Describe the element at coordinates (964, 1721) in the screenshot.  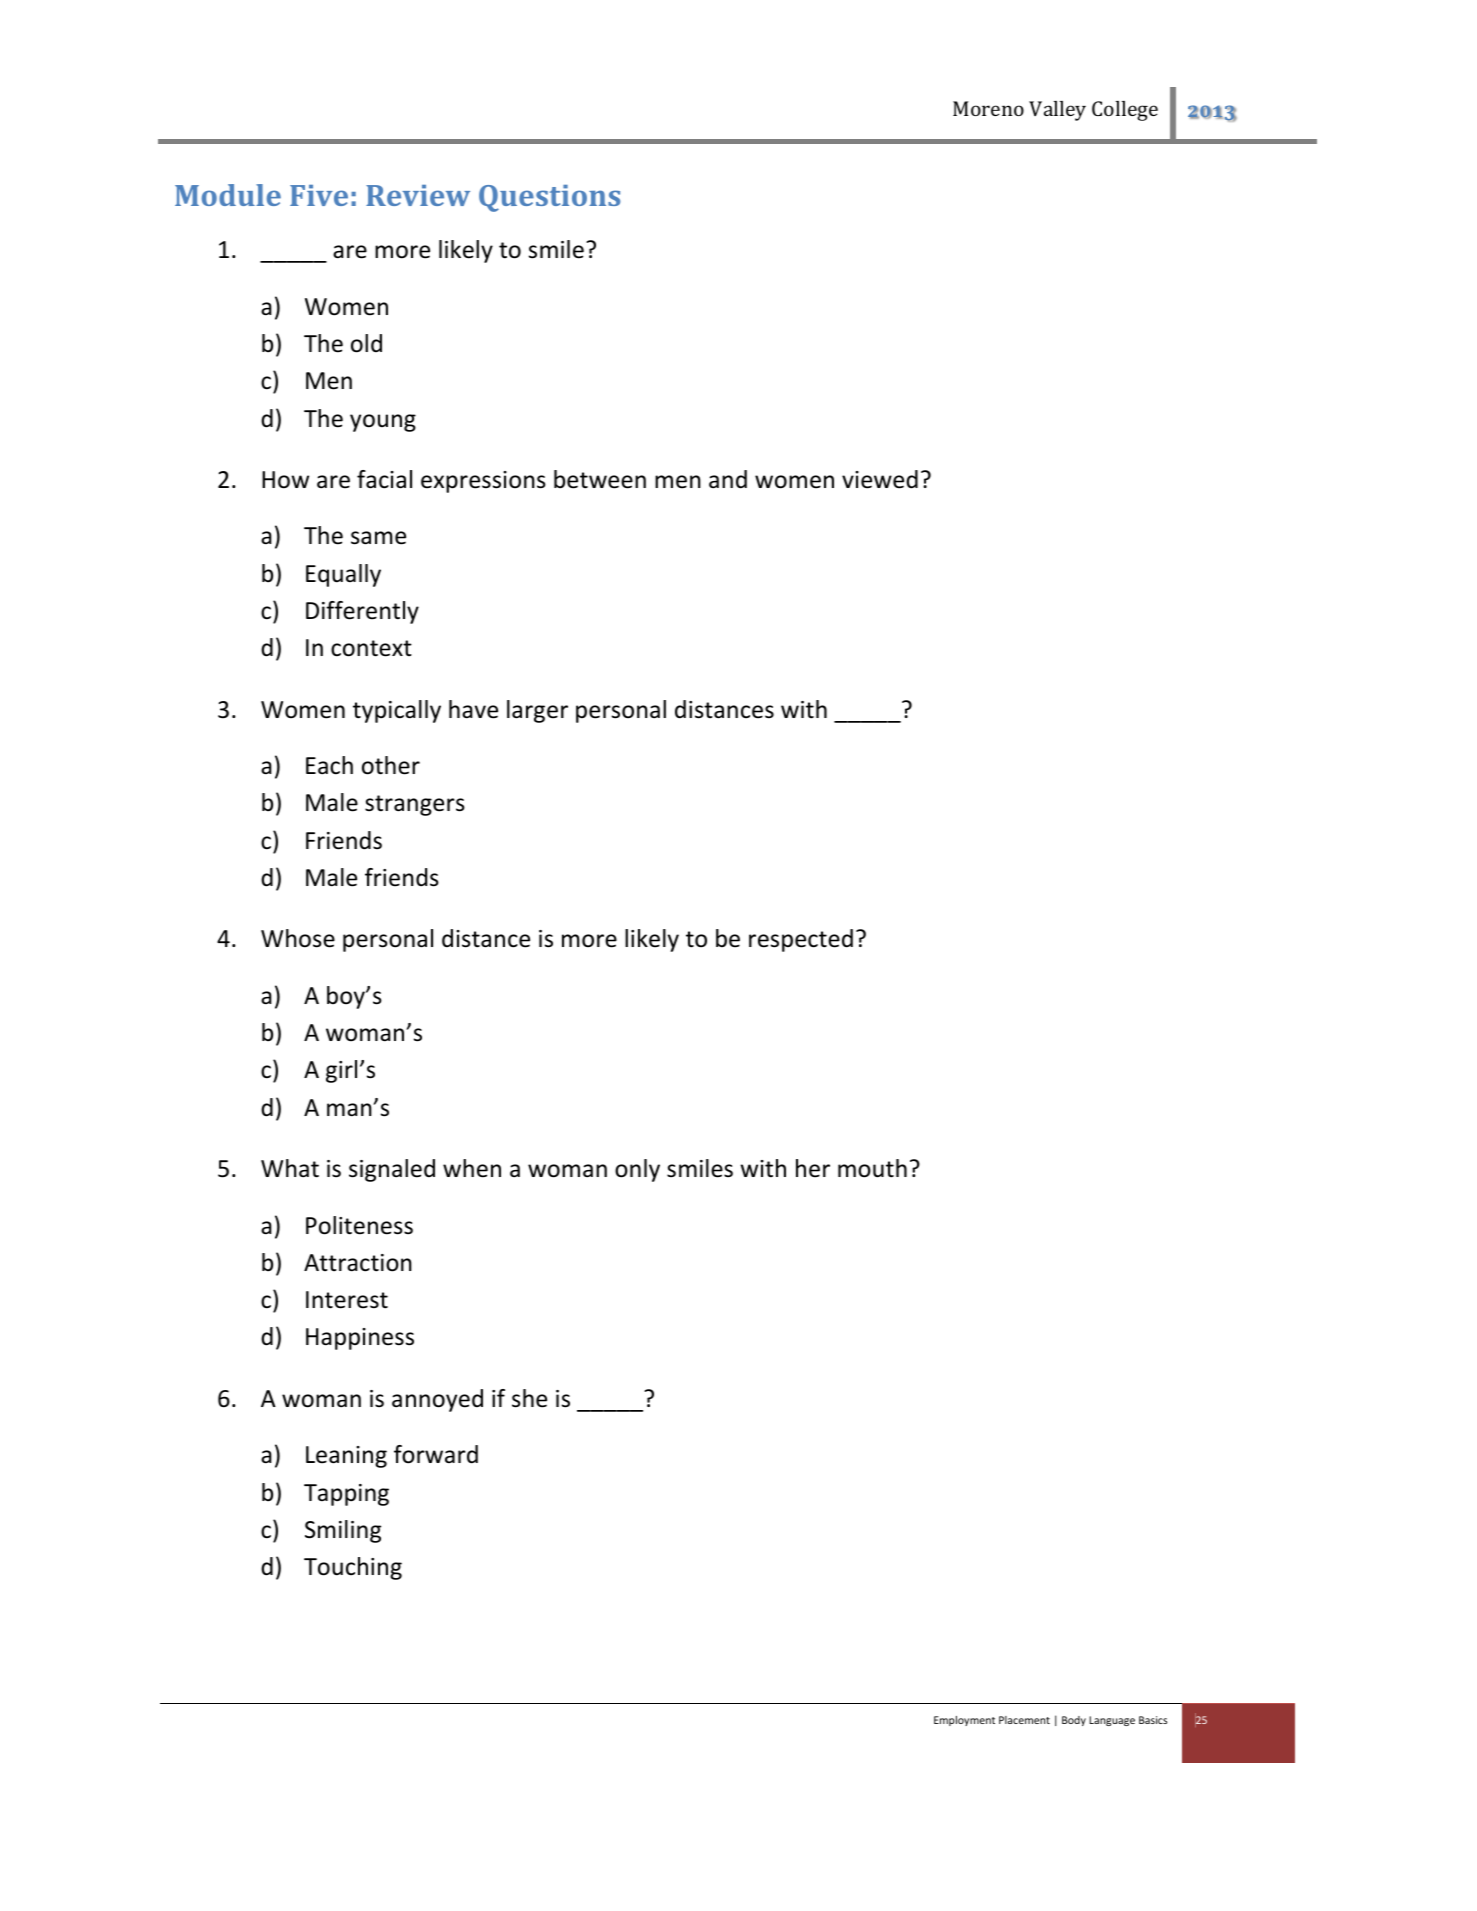
I see `Employment` at that location.
